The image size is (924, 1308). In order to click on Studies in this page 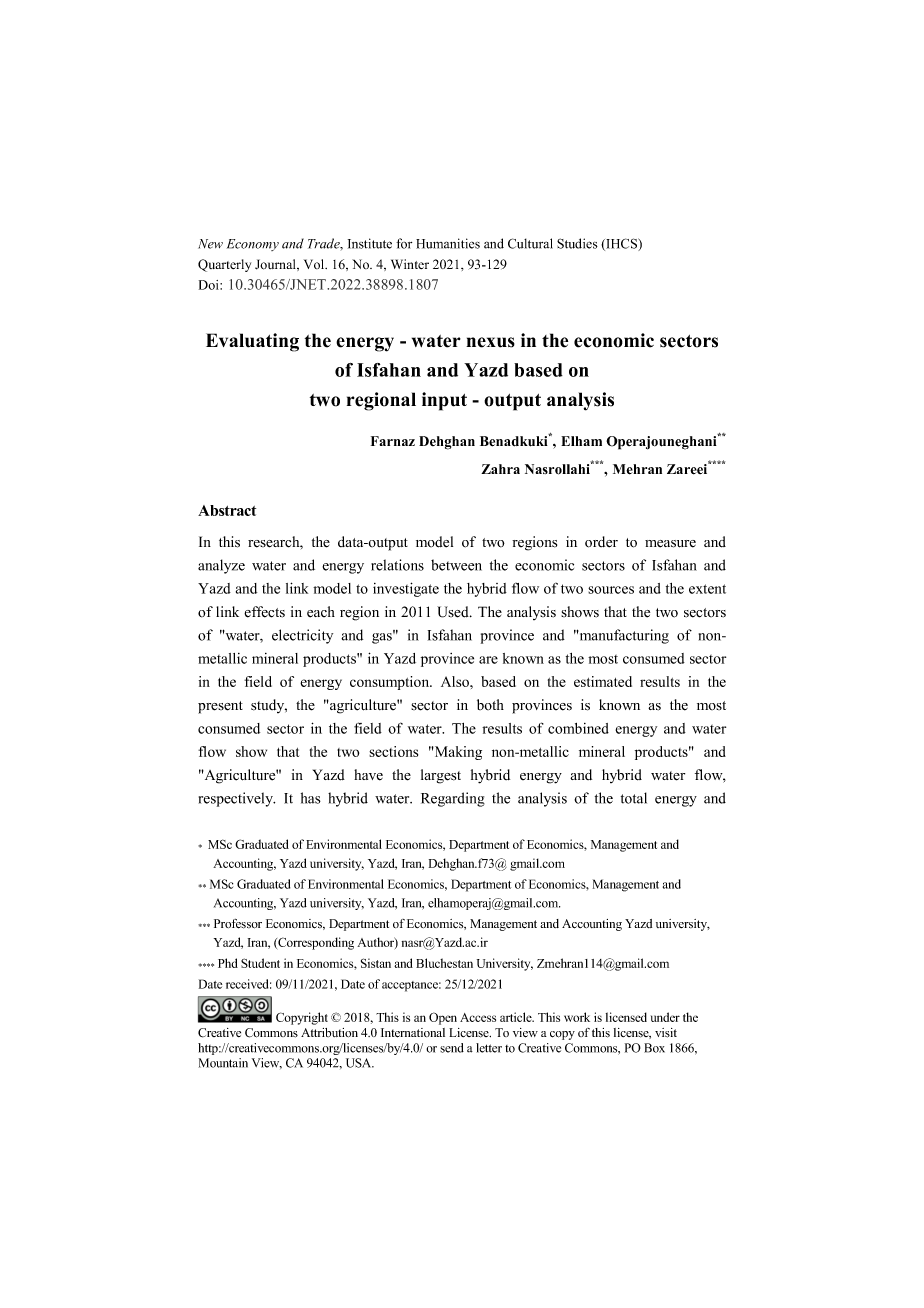, I will do `click(577, 243)`.
